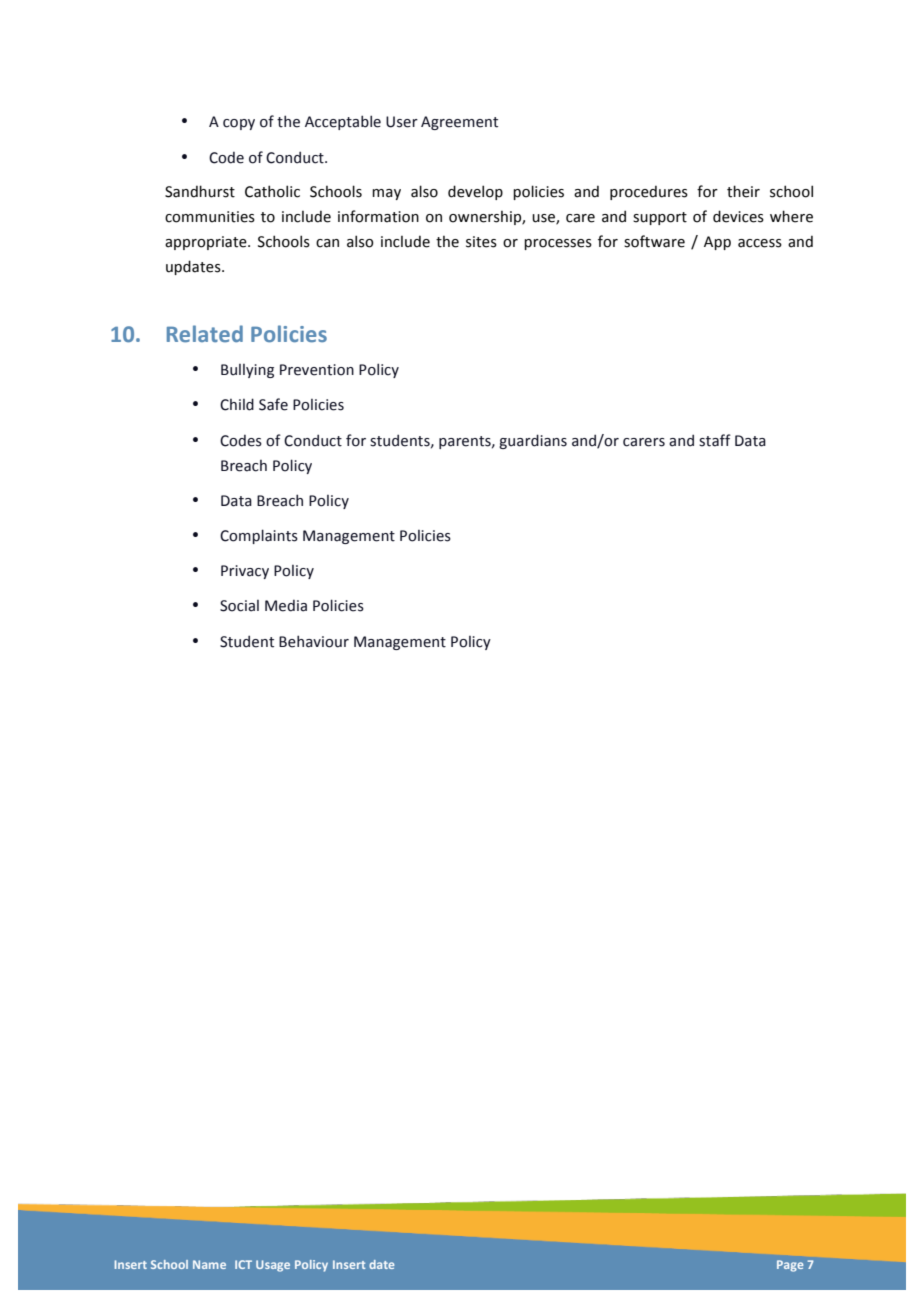 This screenshot has width=924, height=1308. Describe the element at coordinates (273, 1266) in the screenshot. I see `Usage` at that location.
